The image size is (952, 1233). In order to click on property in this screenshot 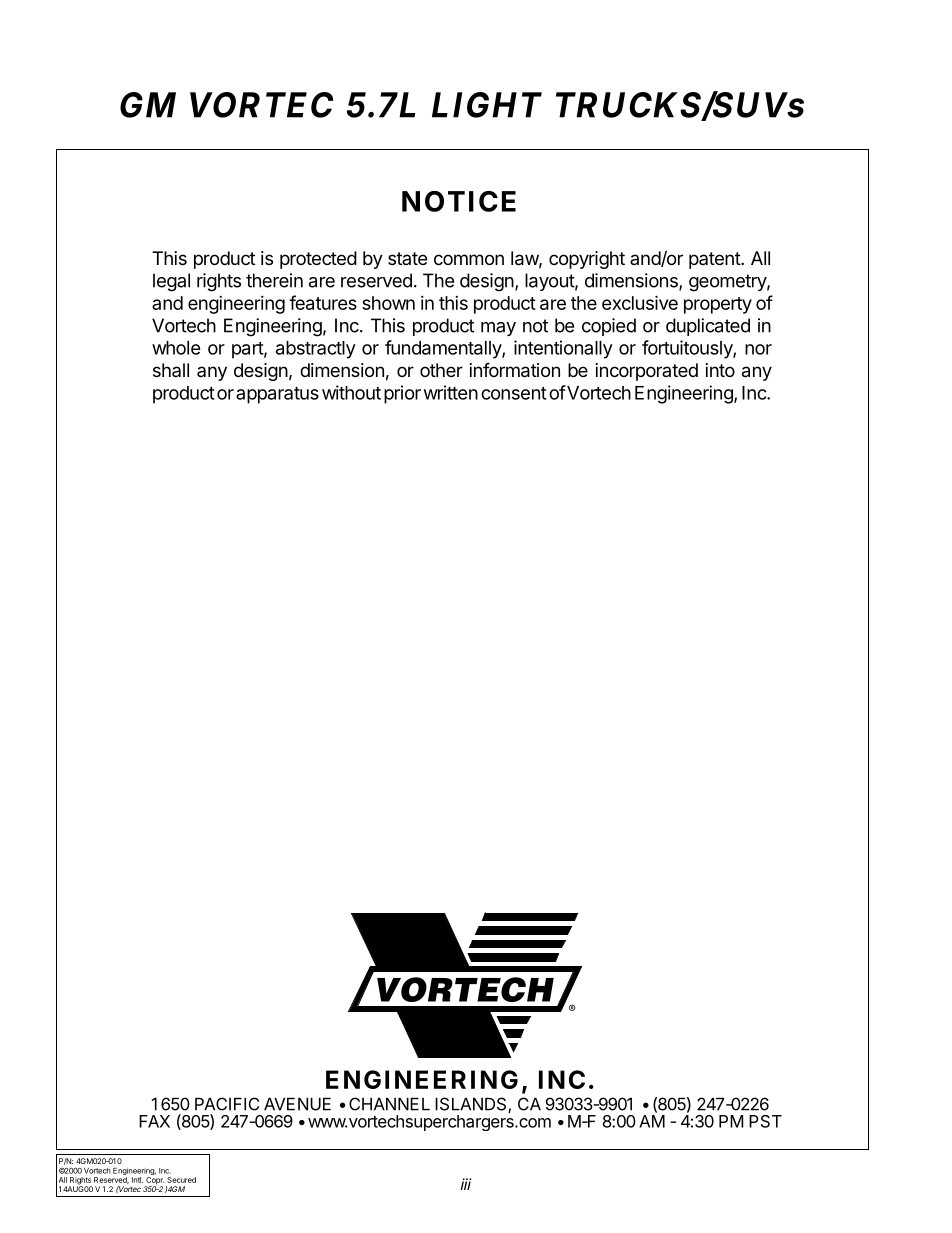, I will do `click(718, 305)`.
